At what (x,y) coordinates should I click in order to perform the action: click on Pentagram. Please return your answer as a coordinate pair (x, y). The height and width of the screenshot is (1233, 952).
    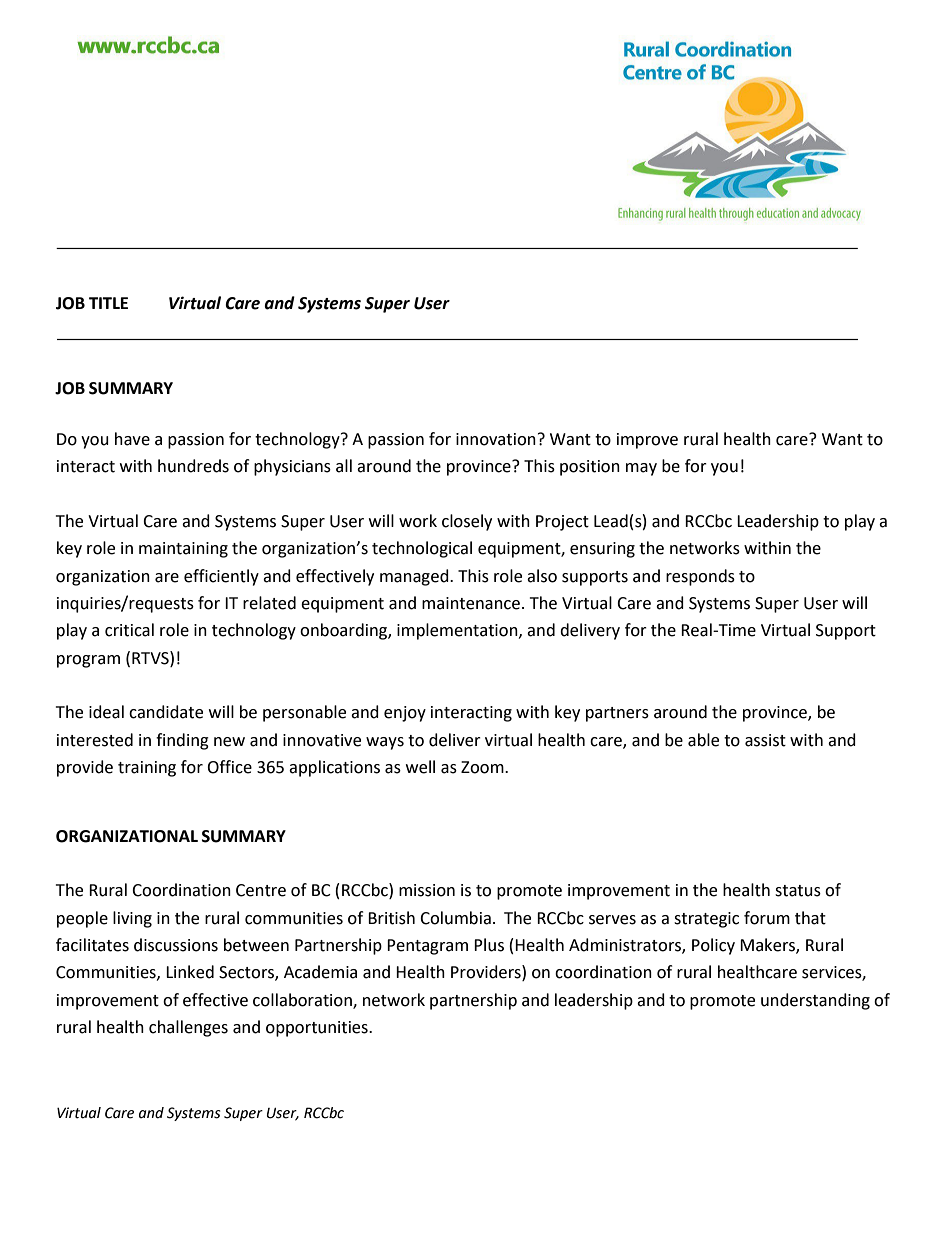
    Looking at the image, I should click on (427, 947).
